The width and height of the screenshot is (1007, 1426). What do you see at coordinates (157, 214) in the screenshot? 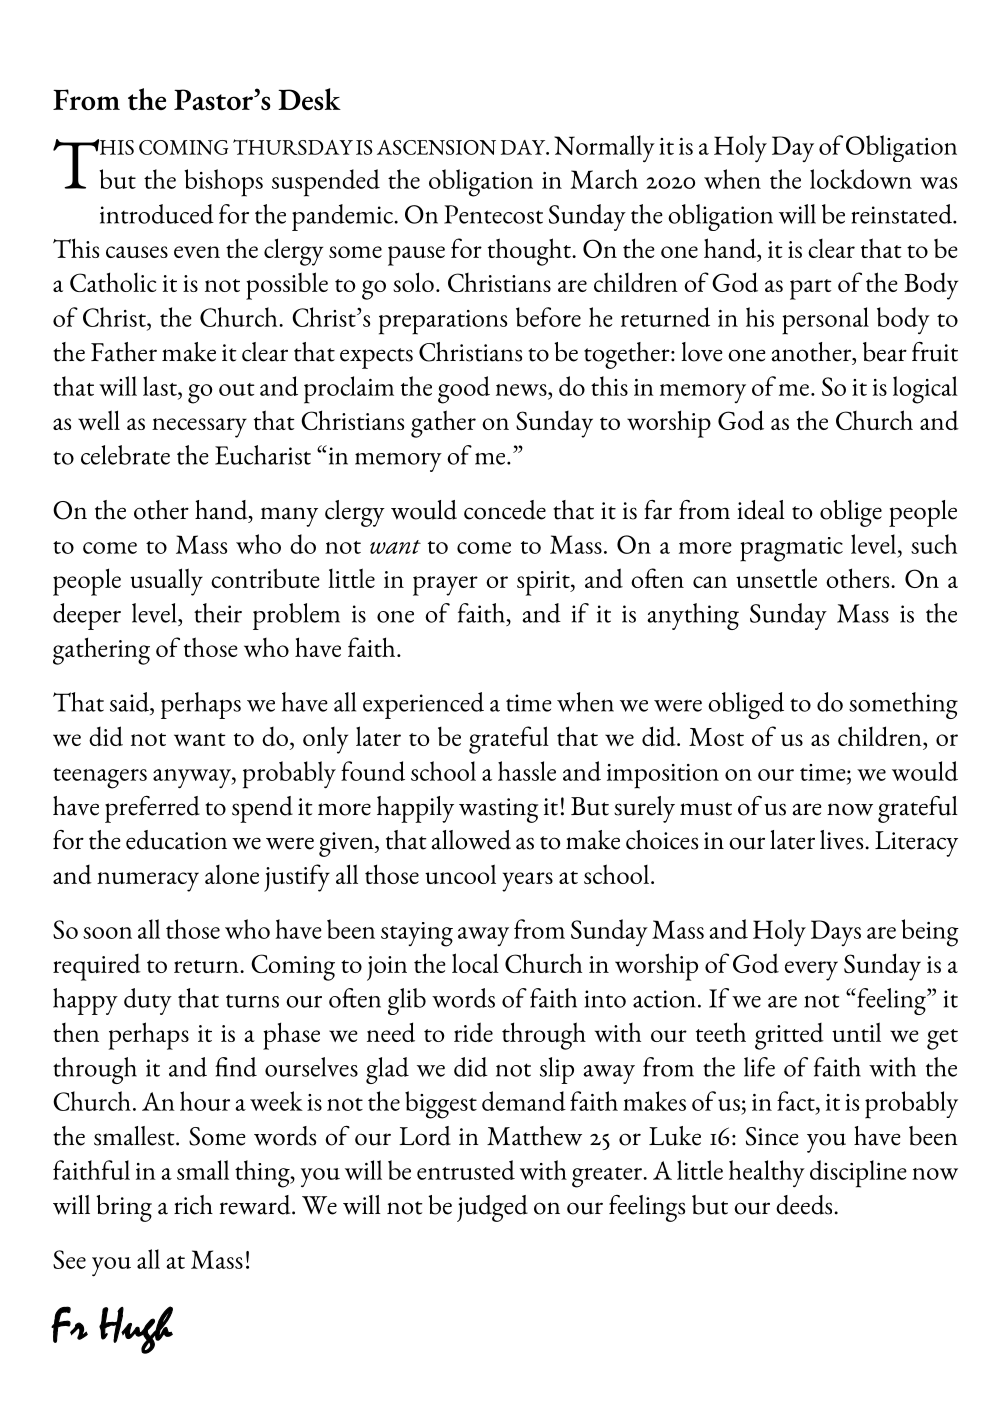
I see `introduced` at bounding box center [157, 214].
